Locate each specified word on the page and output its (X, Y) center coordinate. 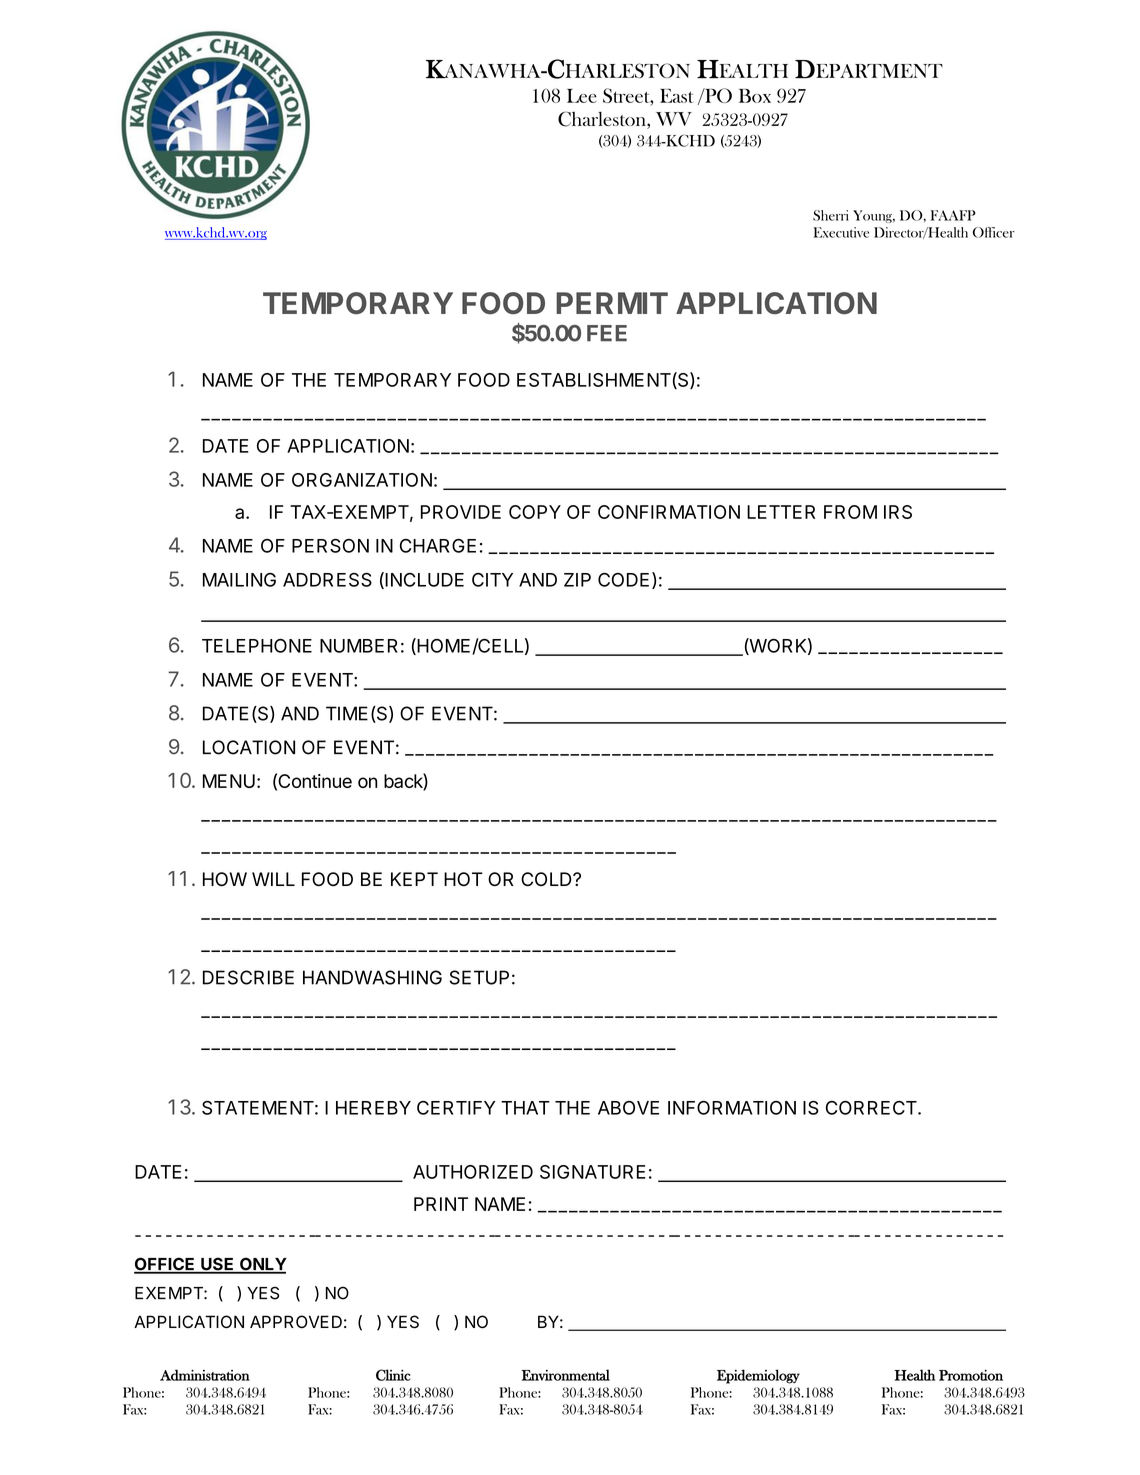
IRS (898, 512)
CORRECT (872, 1108)
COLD (547, 879)
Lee (582, 96)
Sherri (831, 215)
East (676, 96)
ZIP (577, 580)
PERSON (330, 546)
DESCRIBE (248, 977)
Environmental (566, 1375)
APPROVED (296, 1321)
